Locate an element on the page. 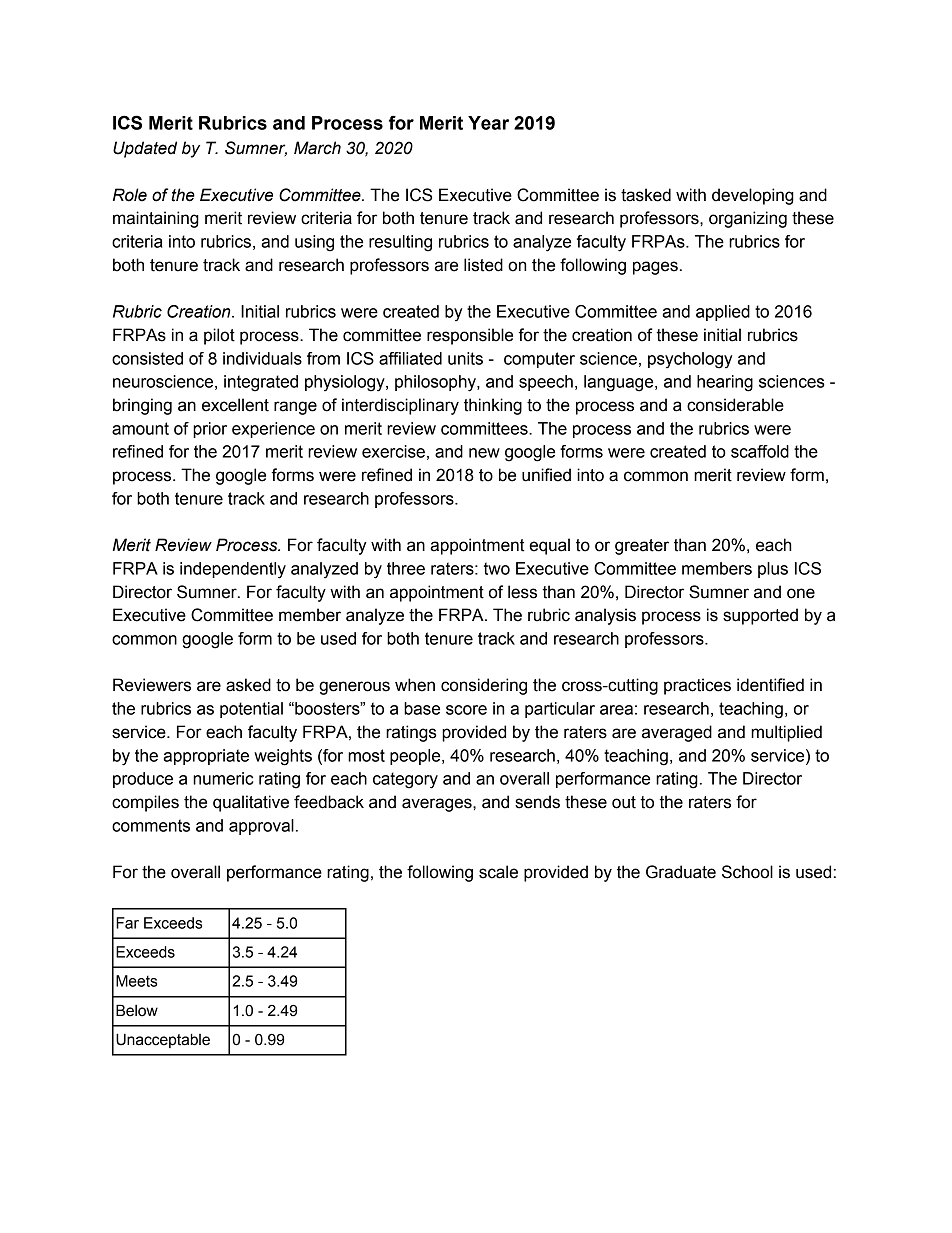 The height and width of the image is (1233, 952). independently is located at coordinates (233, 570).
